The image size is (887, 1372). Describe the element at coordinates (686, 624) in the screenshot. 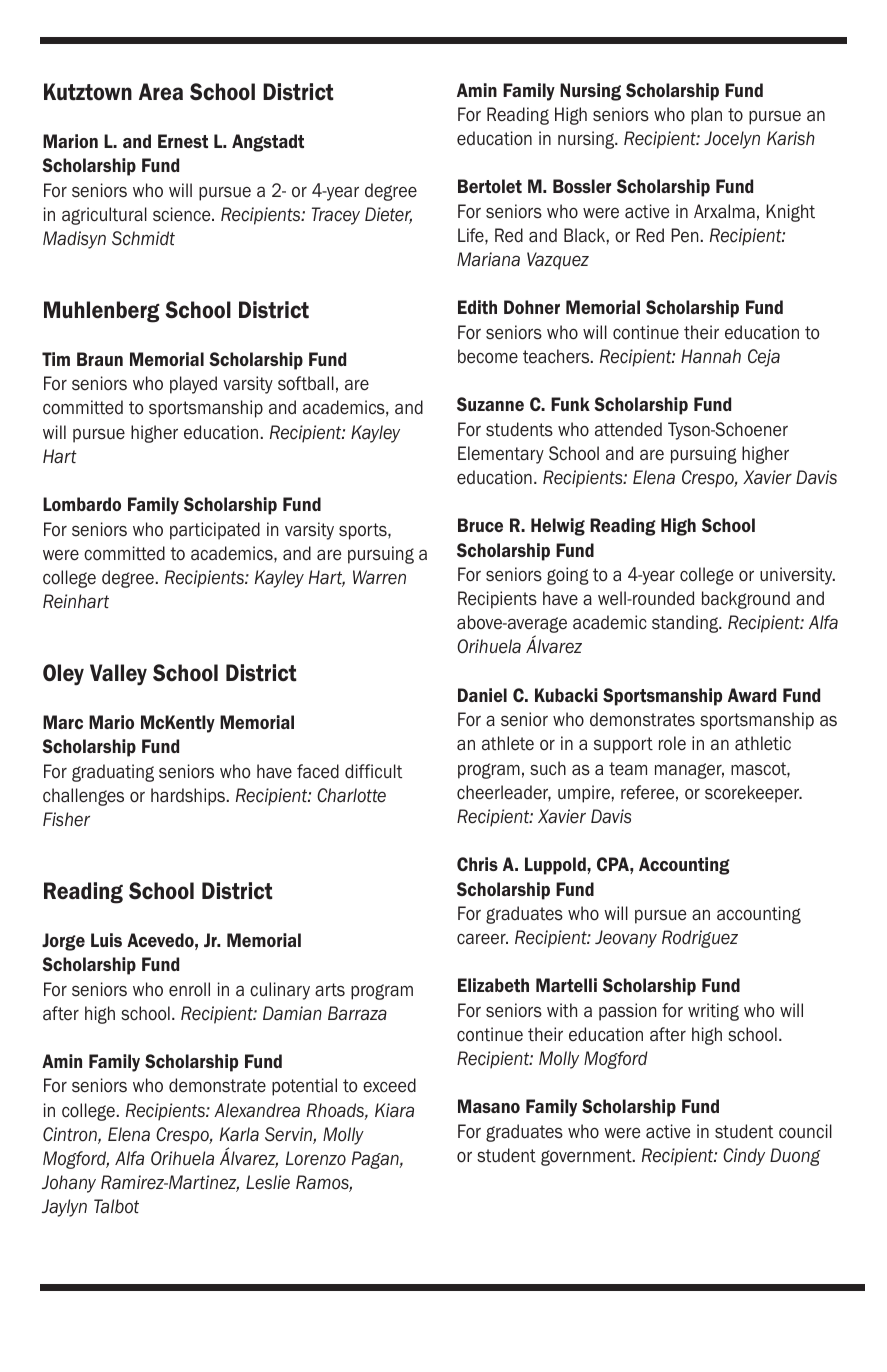

I see `standing` at that location.
